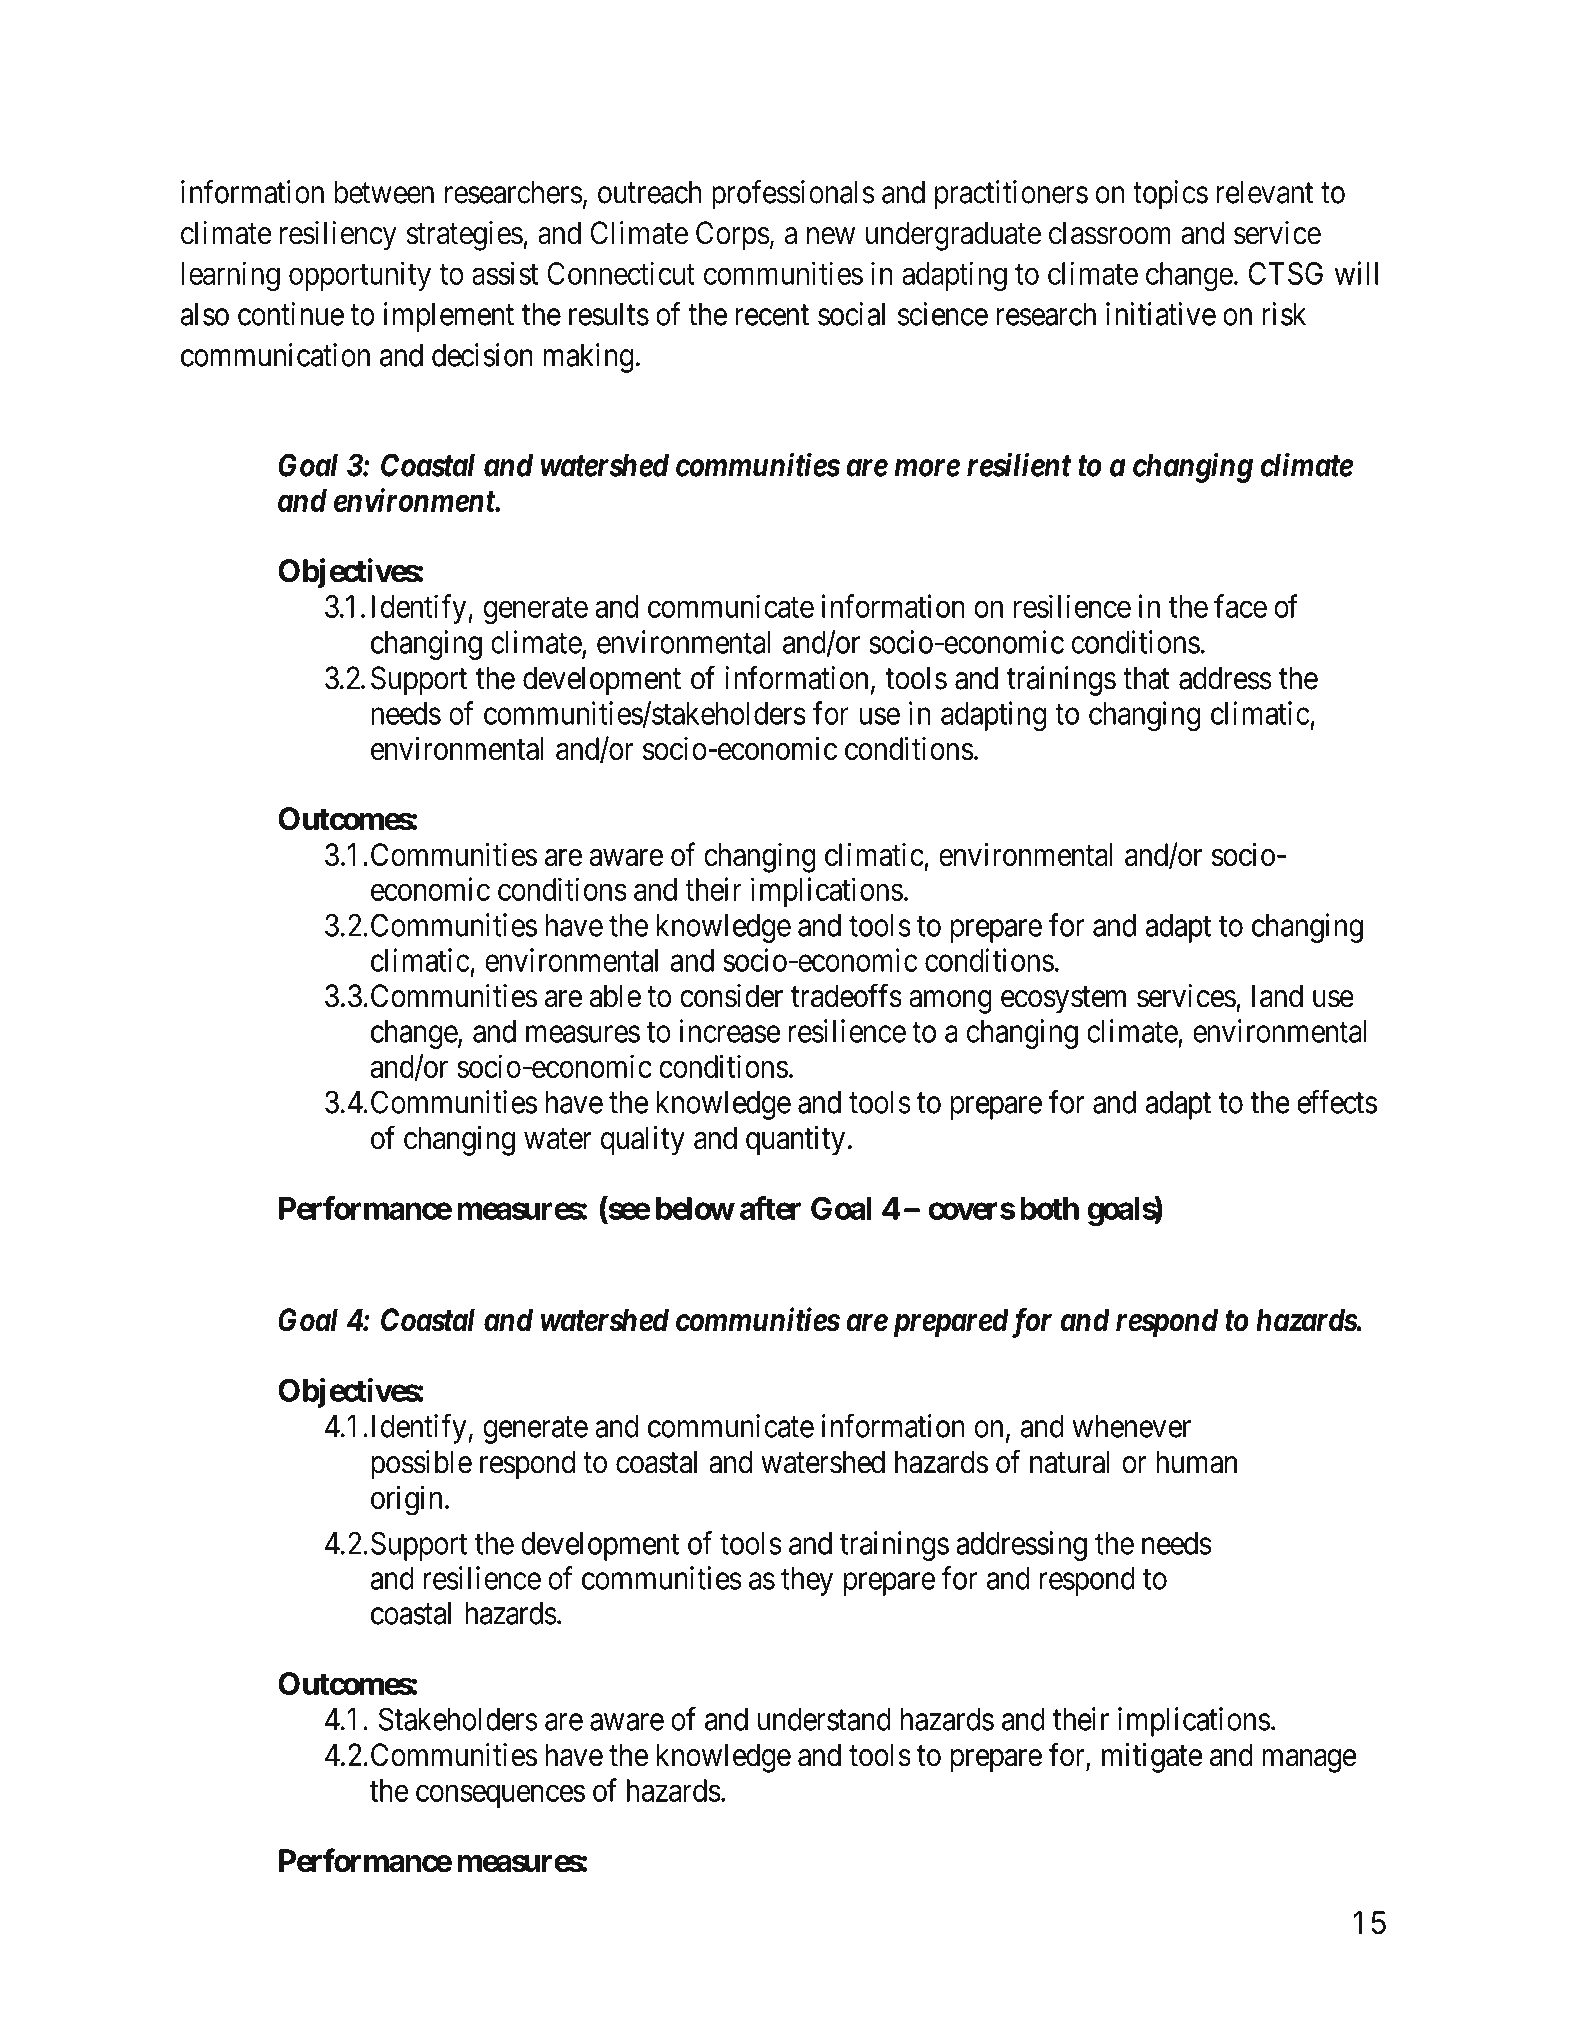  I want to click on mitigate, so click(1152, 1758).
